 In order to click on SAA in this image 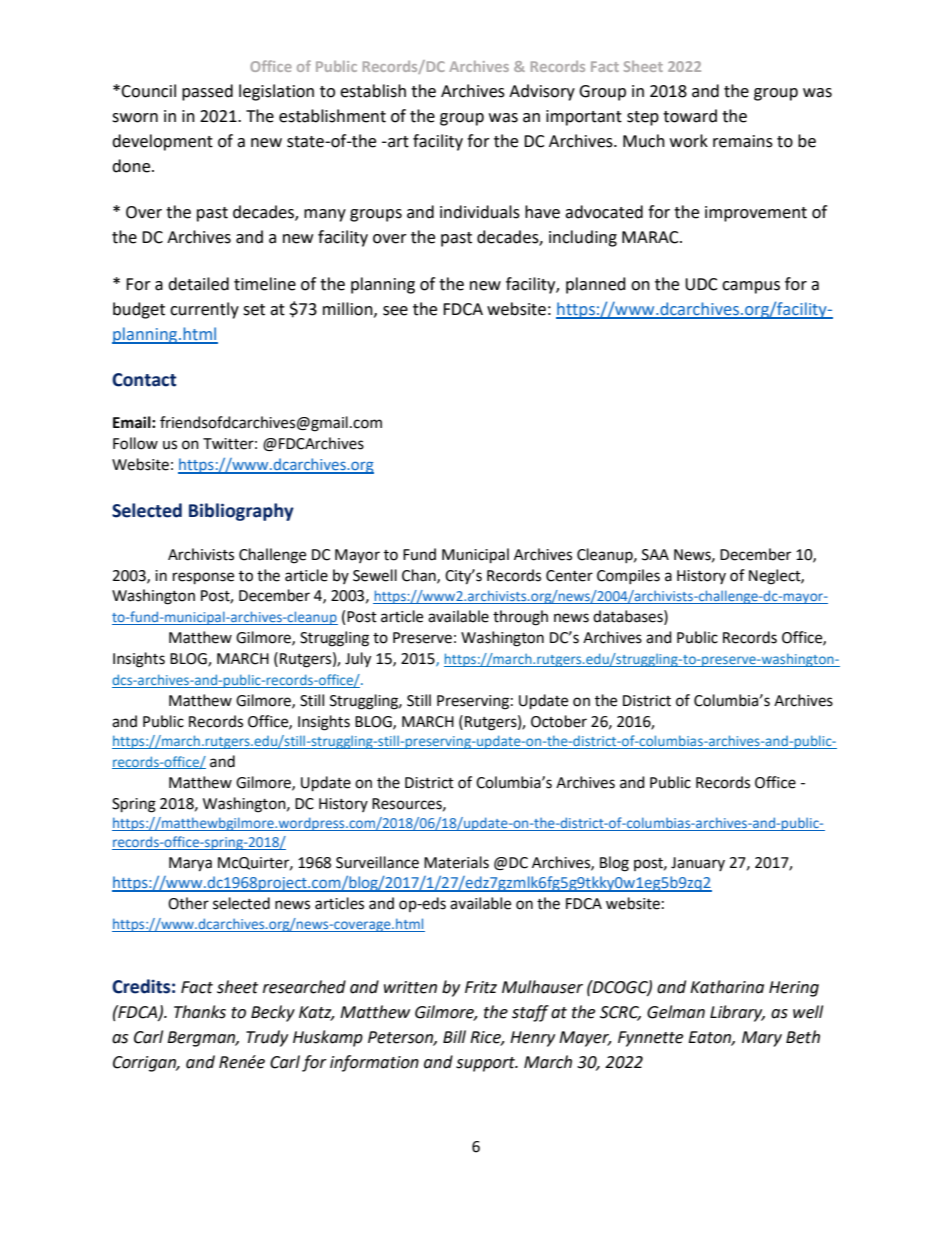, I will do `click(655, 555)`.
